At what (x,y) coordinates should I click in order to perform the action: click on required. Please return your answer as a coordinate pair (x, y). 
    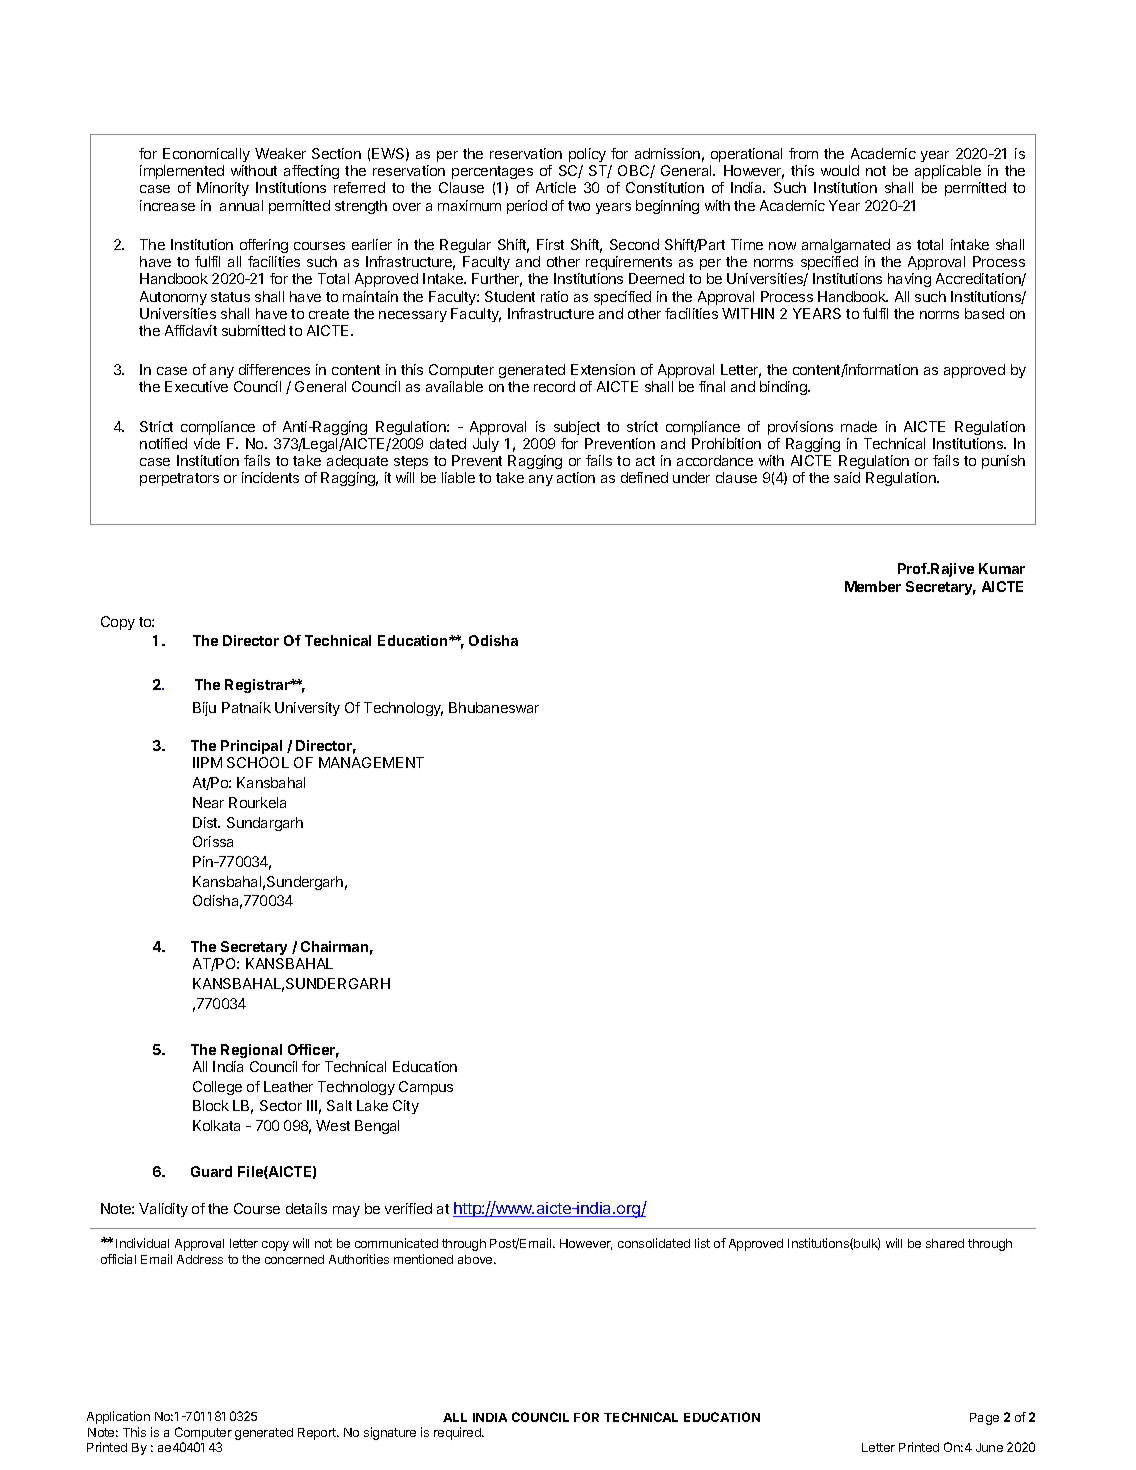
    Looking at the image, I should click on (458, 1433).
